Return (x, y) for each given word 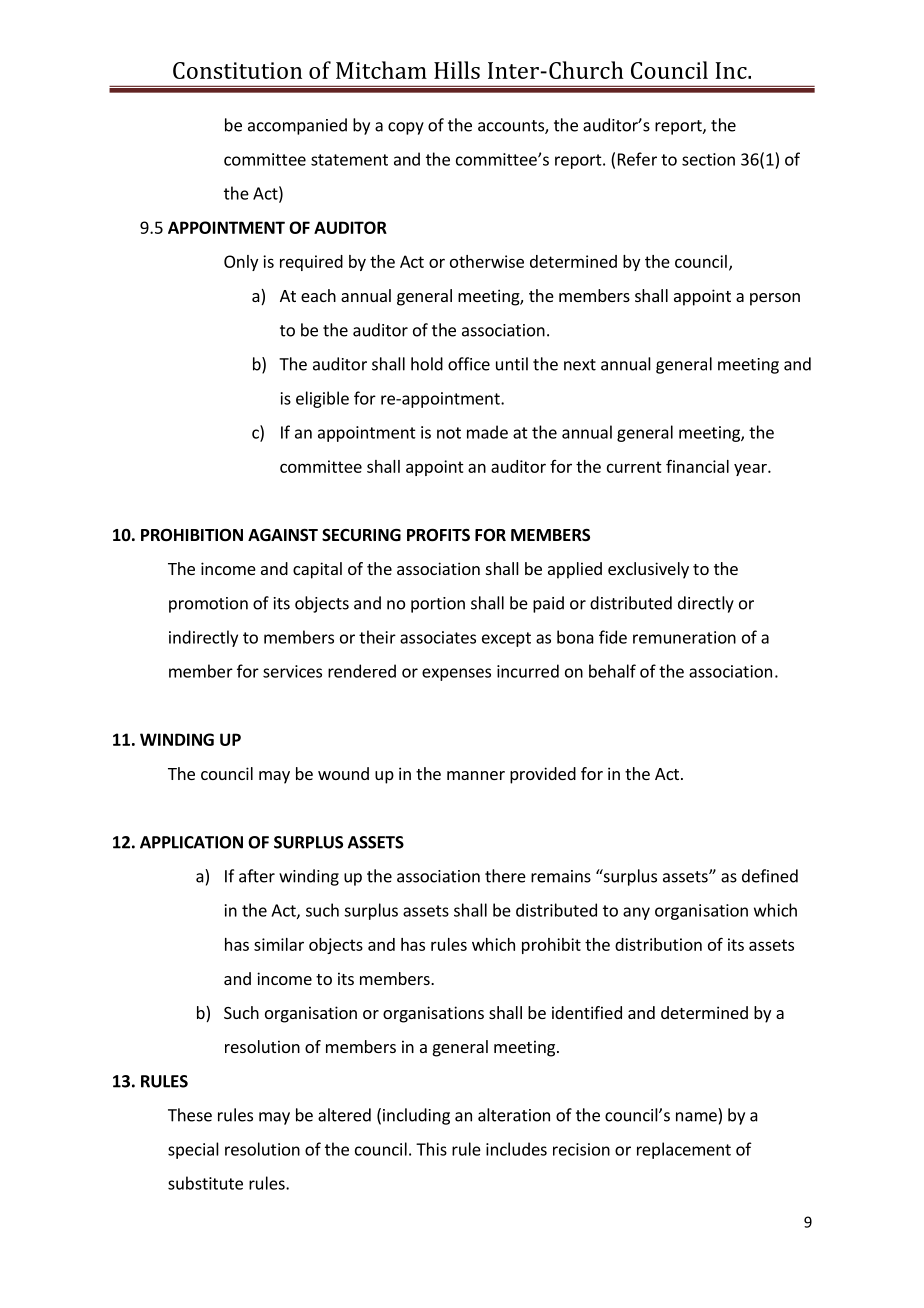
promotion (208, 605)
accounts (512, 127)
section (708, 159)
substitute (205, 1183)
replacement (684, 1150)
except (506, 639)
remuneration (684, 637)
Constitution (237, 70)
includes (516, 1149)
